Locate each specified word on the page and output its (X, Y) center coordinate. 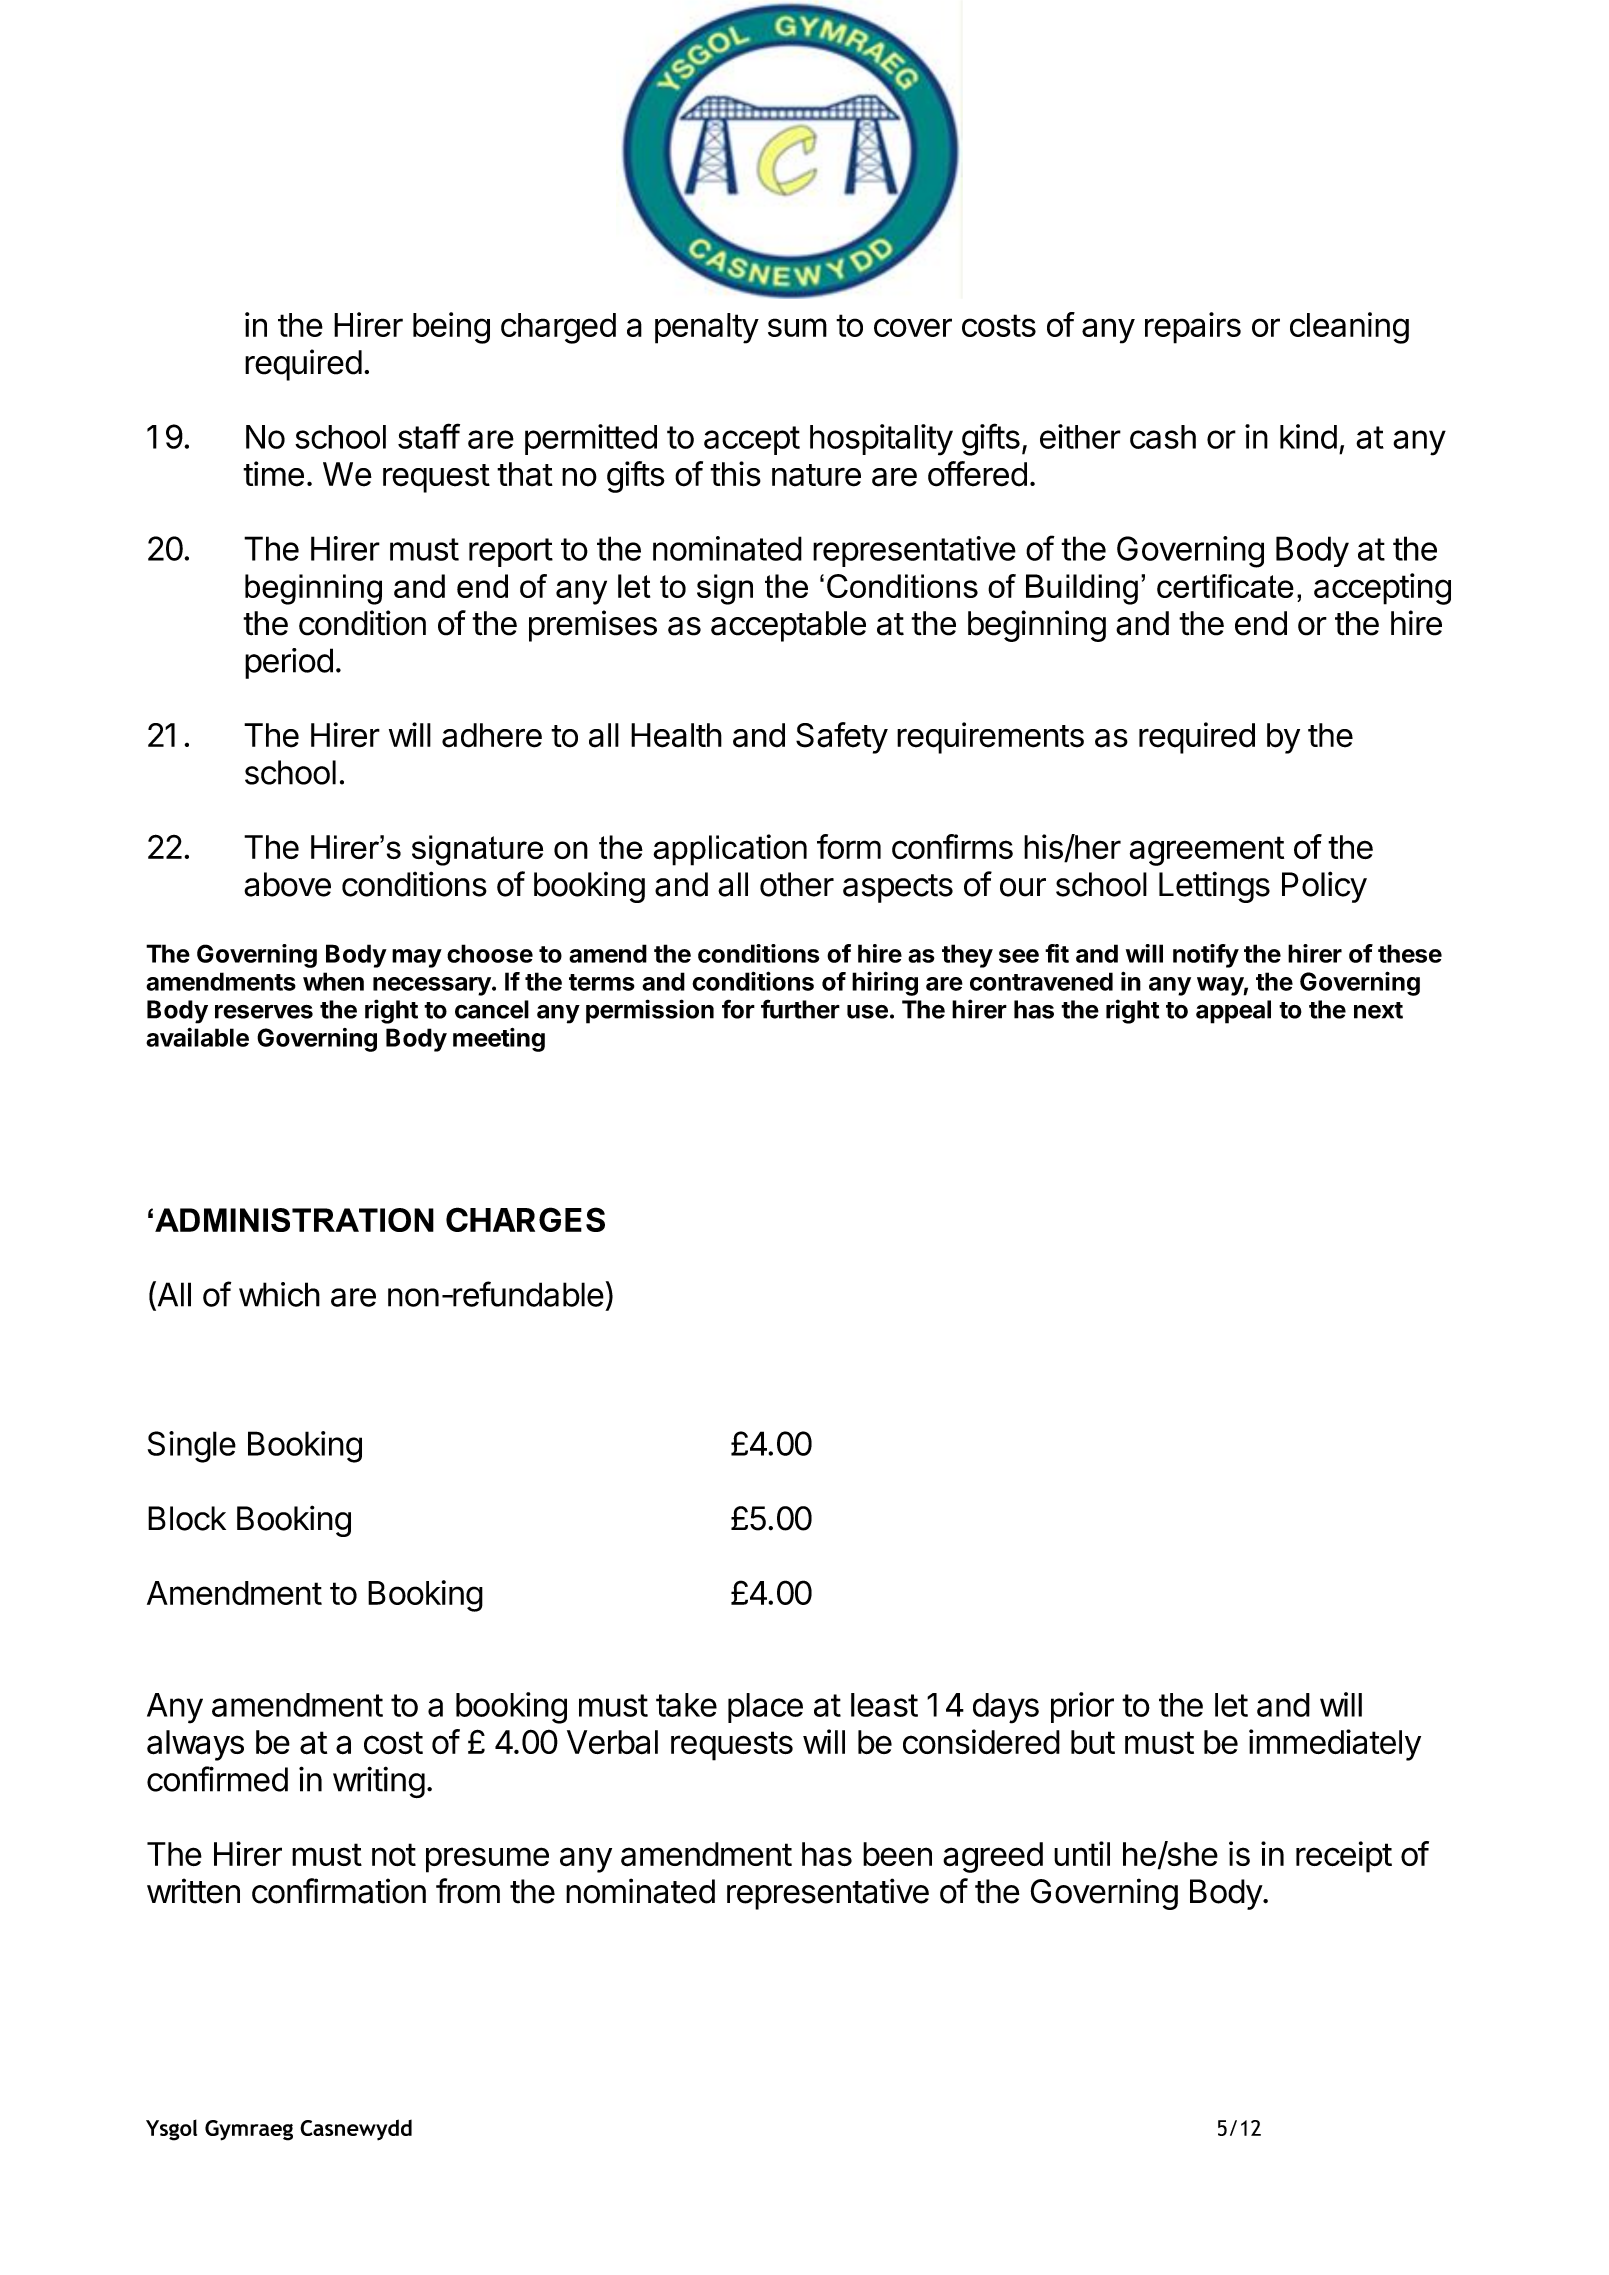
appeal (1233, 1012)
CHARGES (525, 1219)
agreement (1207, 851)
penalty (707, 328)
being (451, 328)
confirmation (339, 1891)
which (279, 1294)
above (287, 884)
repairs (1193, 328)
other (797, 884)
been (897, 1854)
